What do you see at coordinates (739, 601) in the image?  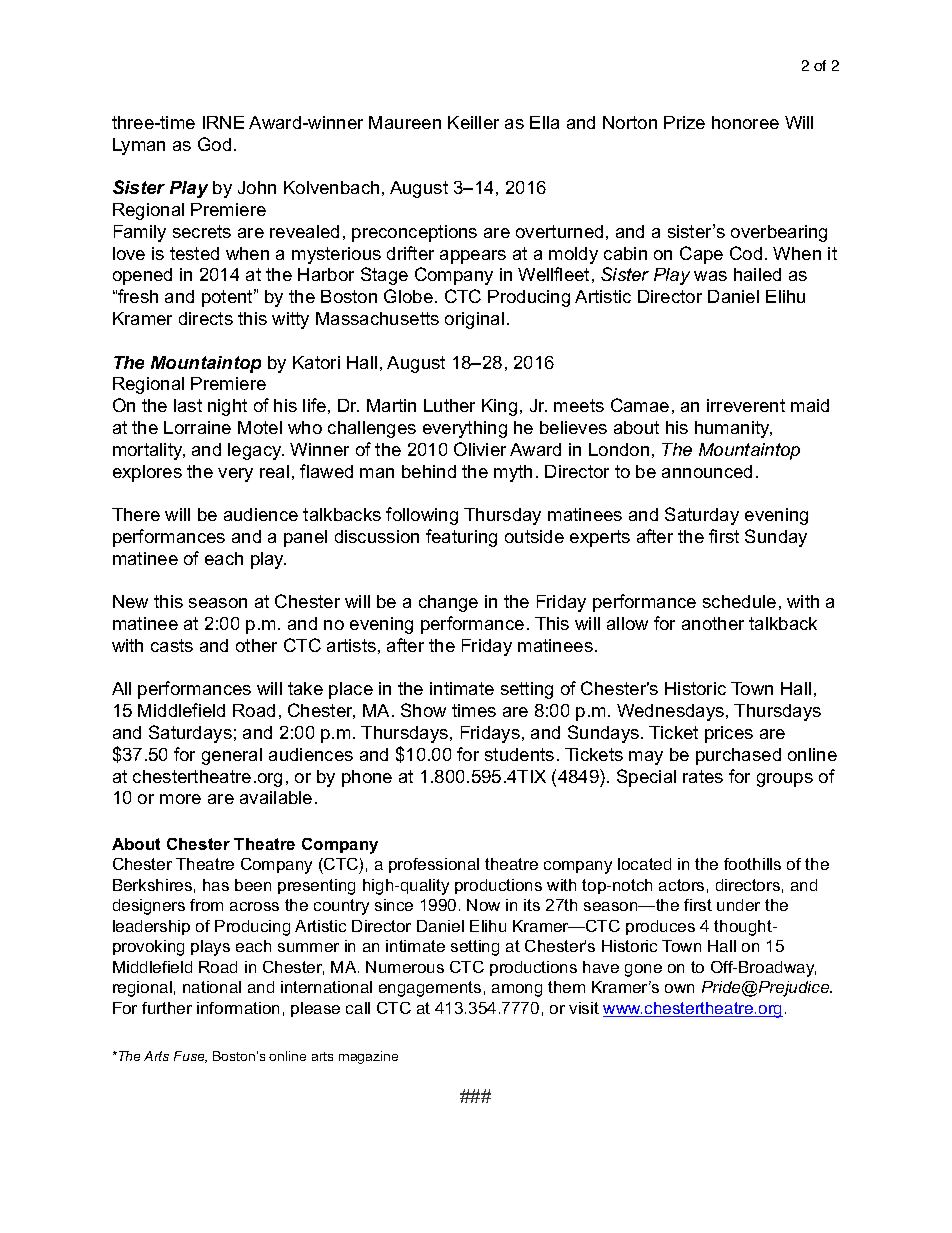 I see `schedule` at bounding box center [739, 601].
